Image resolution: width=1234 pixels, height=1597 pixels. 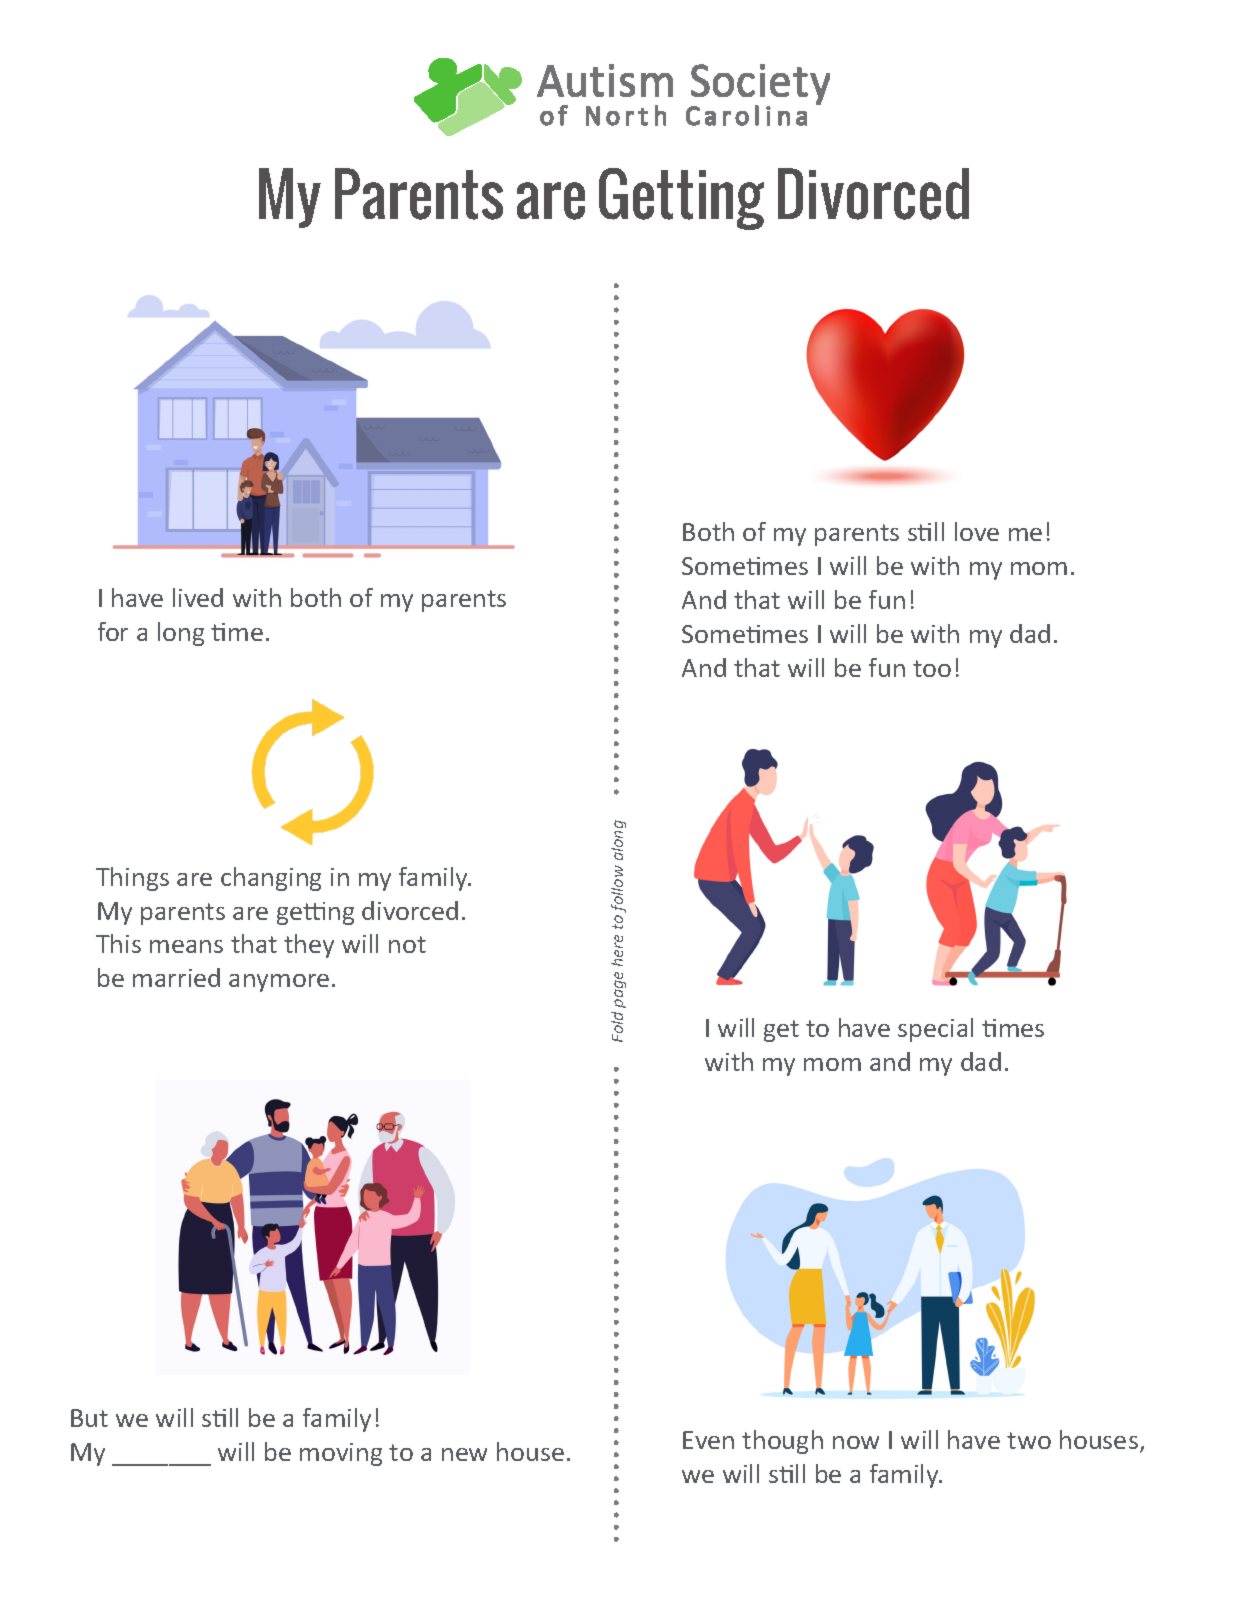 I want to click on lived, so click(x=198, y=597).
